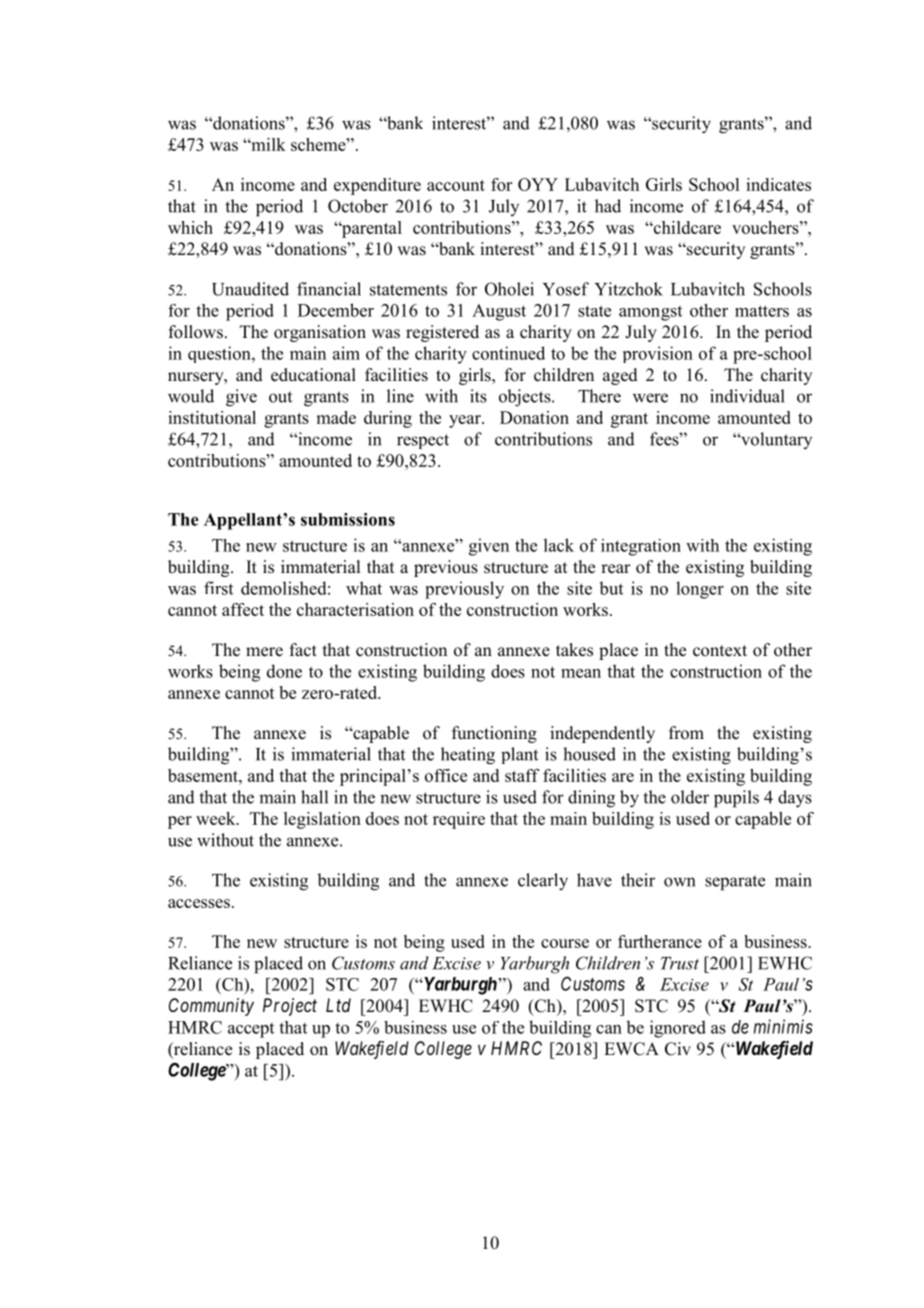  What do you see at coordinates (778, 184) in the image?
I see `indicates` at bounding box center [778, 184].
